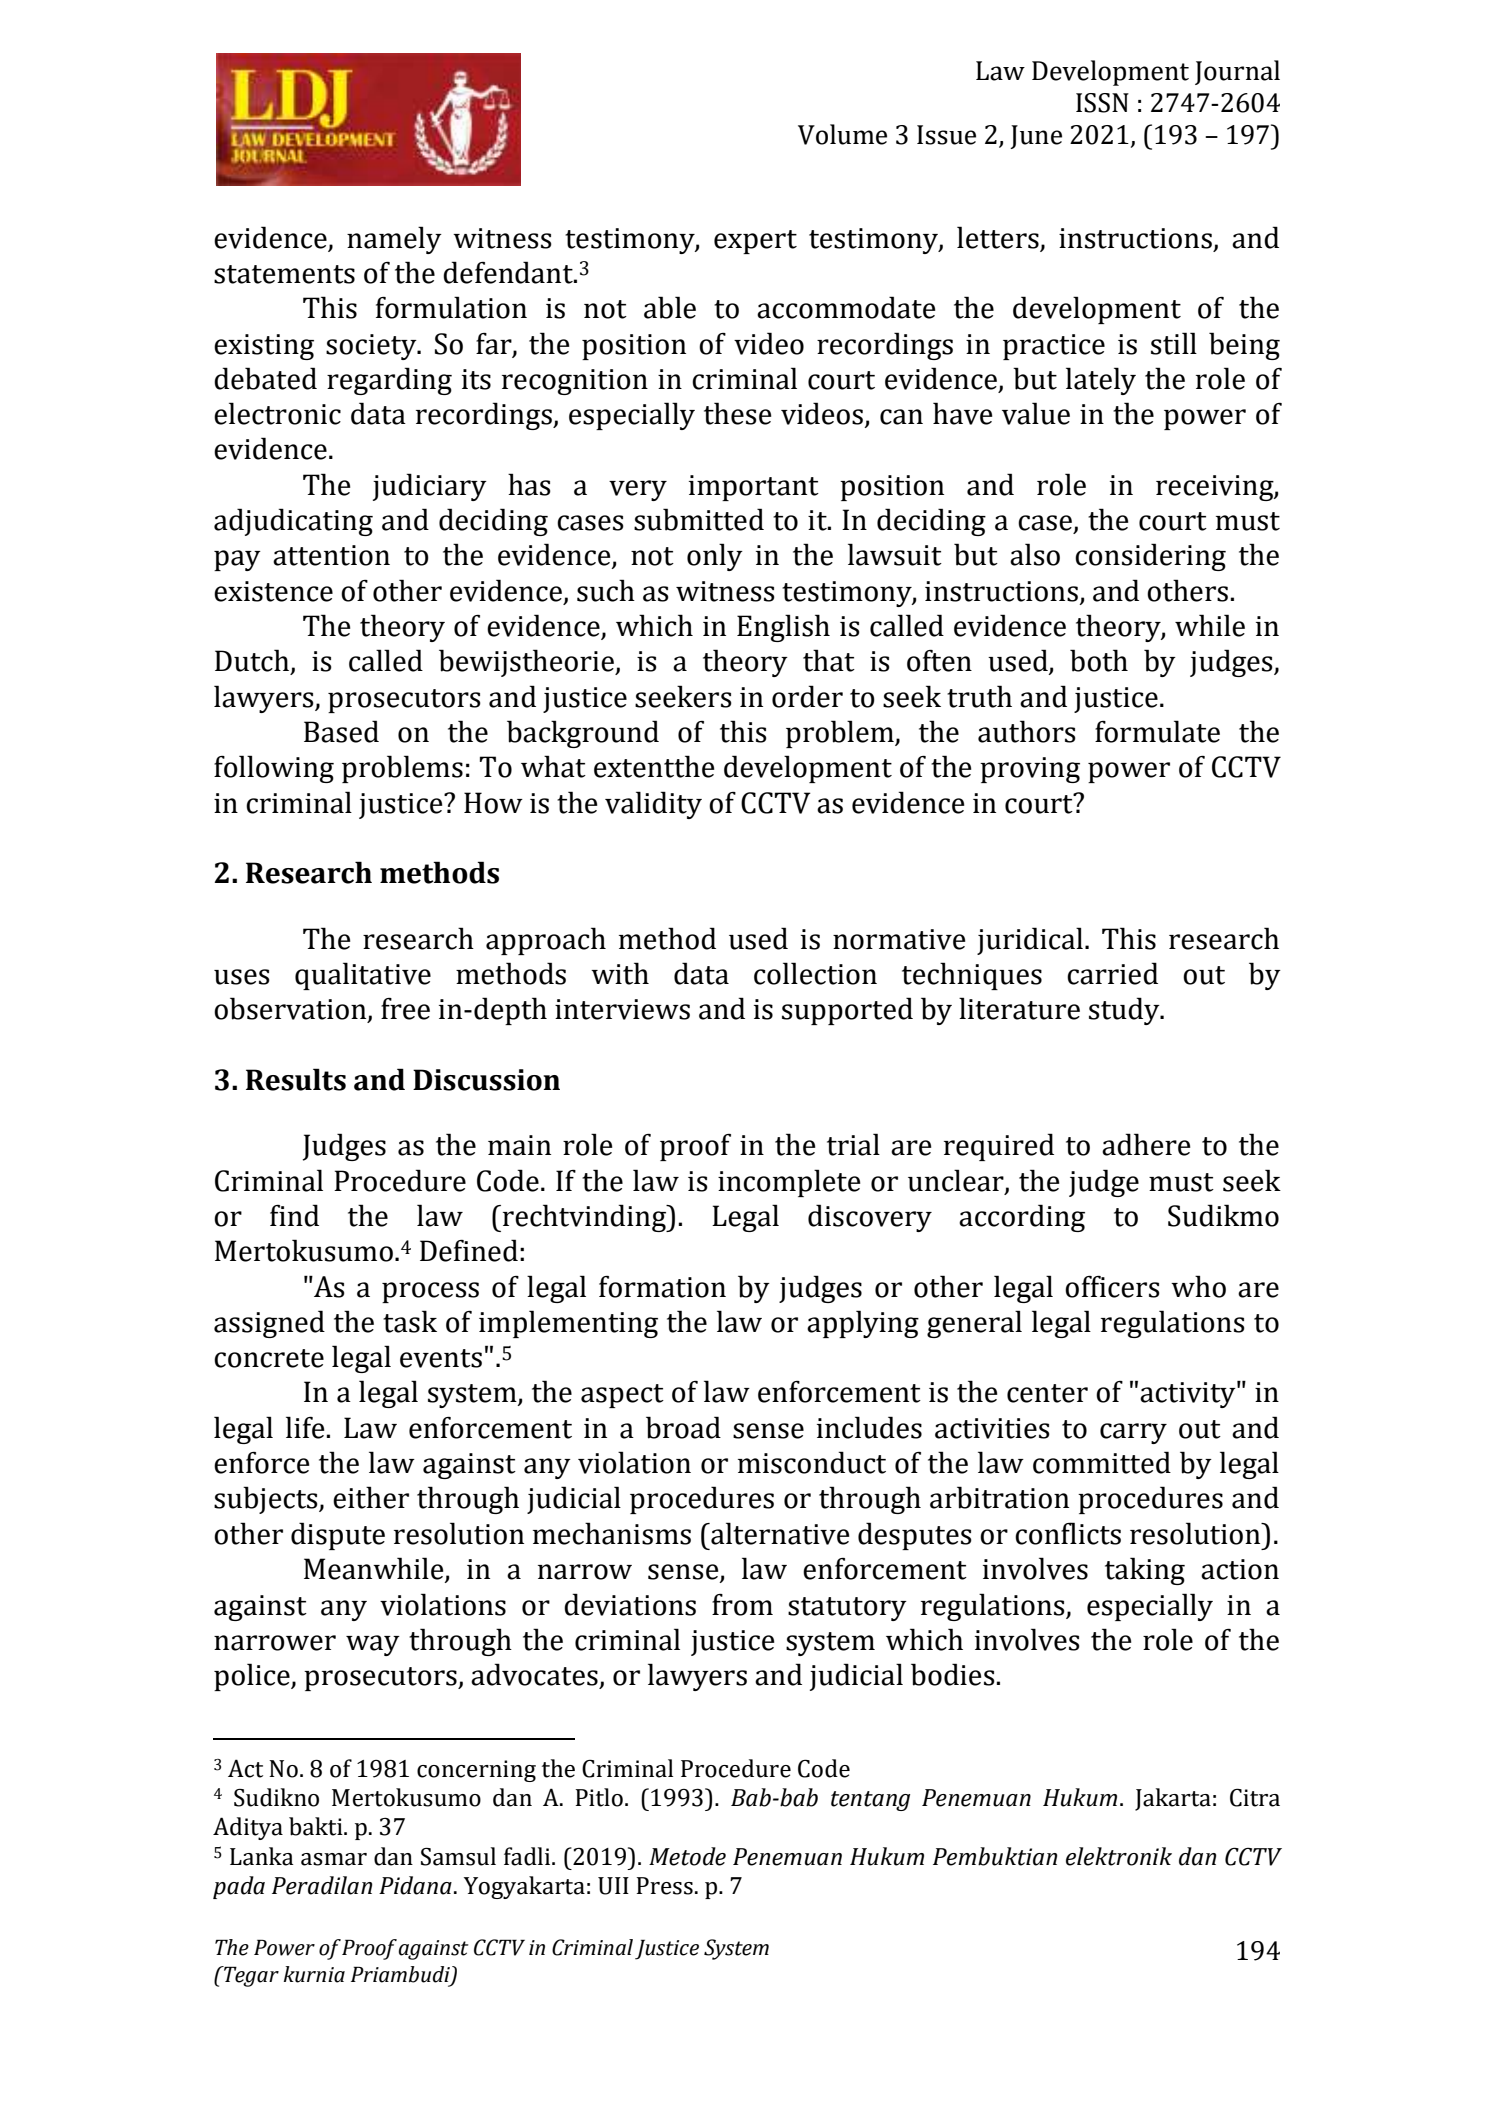  I want to click on ISSN, so click(1102, 103).
